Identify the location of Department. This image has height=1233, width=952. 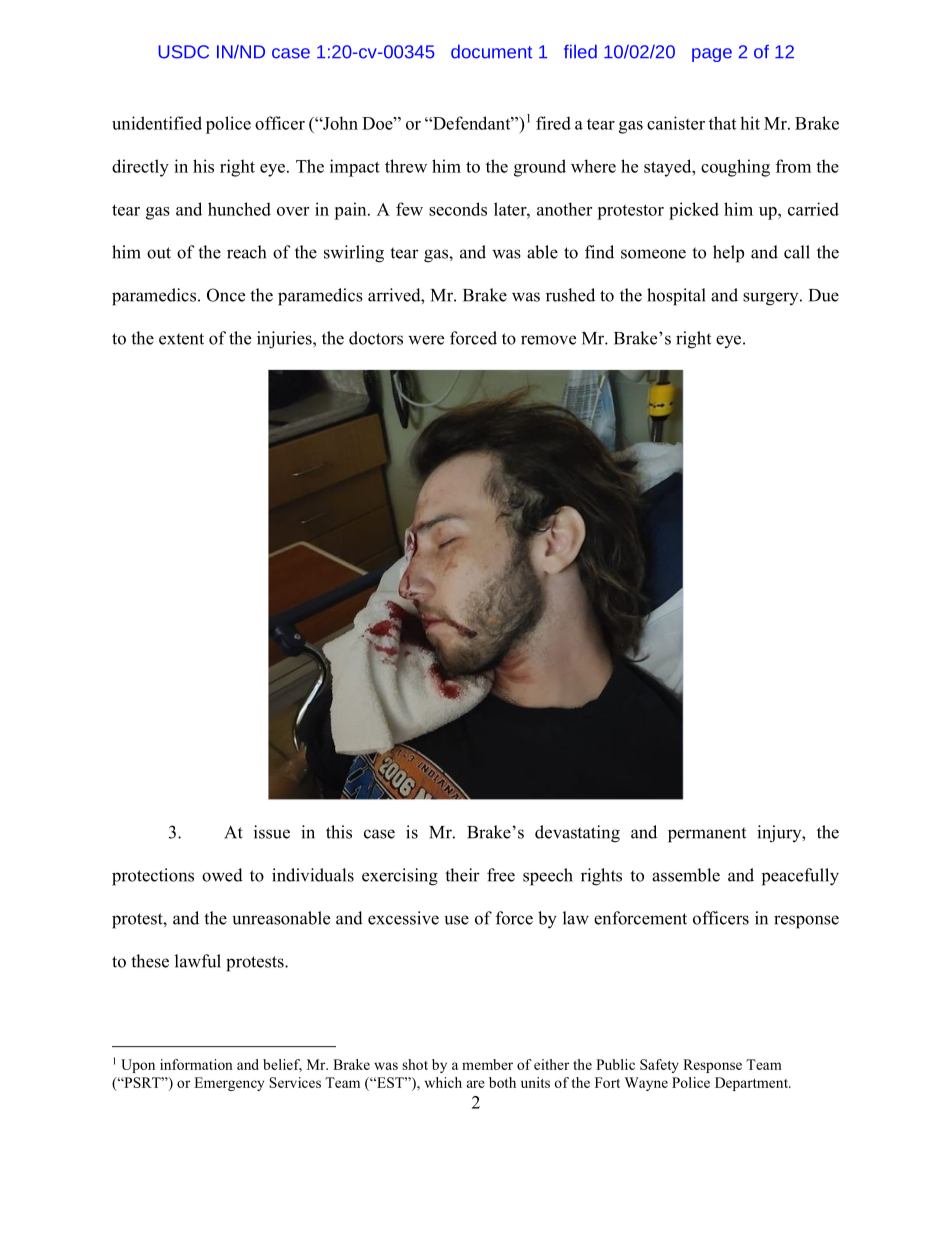
(752, 1084).
